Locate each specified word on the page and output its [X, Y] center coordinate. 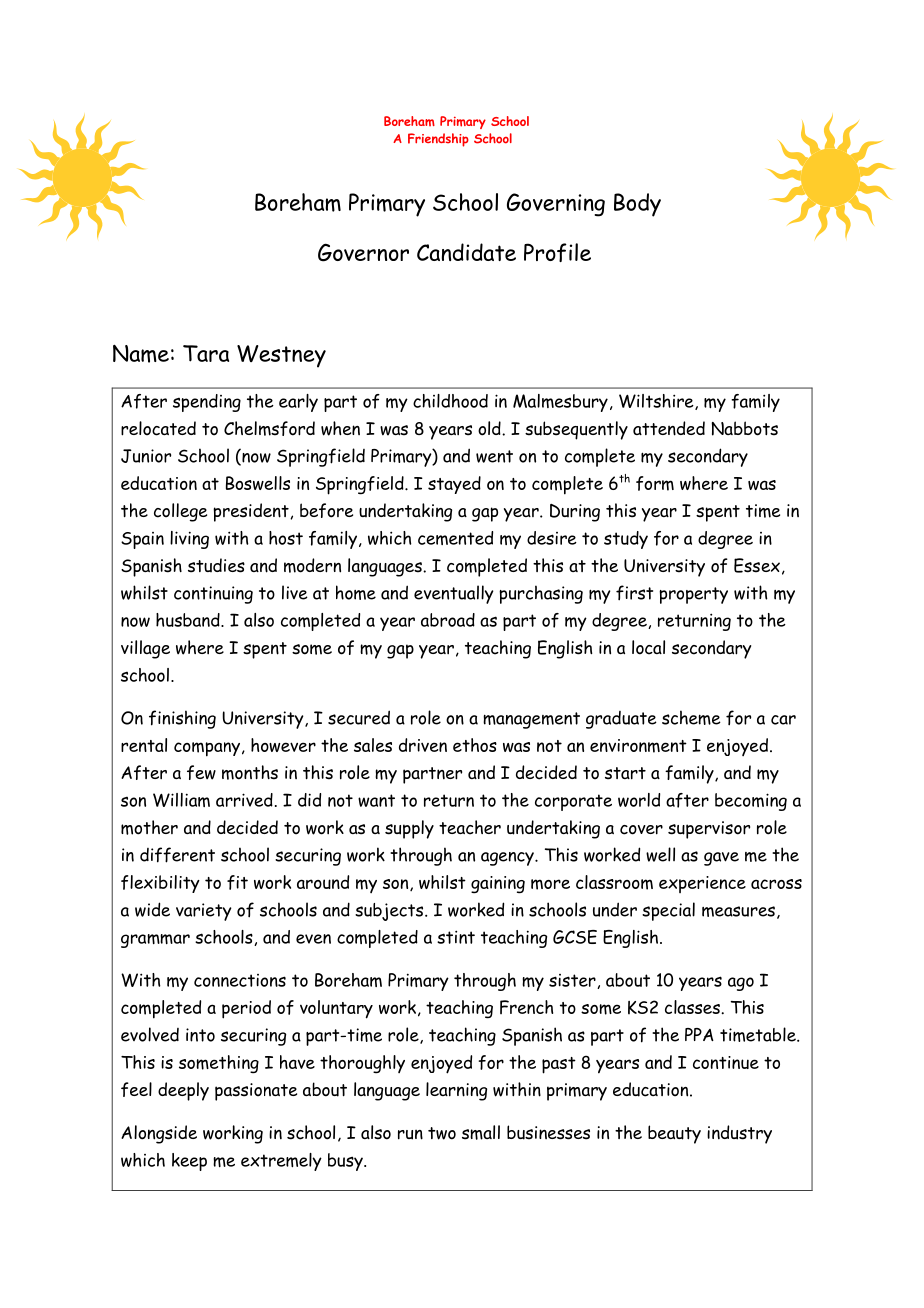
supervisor [709, 830]
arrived [244, 800]
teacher [470, 827]
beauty [674, 1134]
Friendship [438, 140]
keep [189, 1162]
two [442, 1133]
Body [637, 205]
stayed [454, 485]
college [180, 512]
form [655, 483]
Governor [363, 252]
